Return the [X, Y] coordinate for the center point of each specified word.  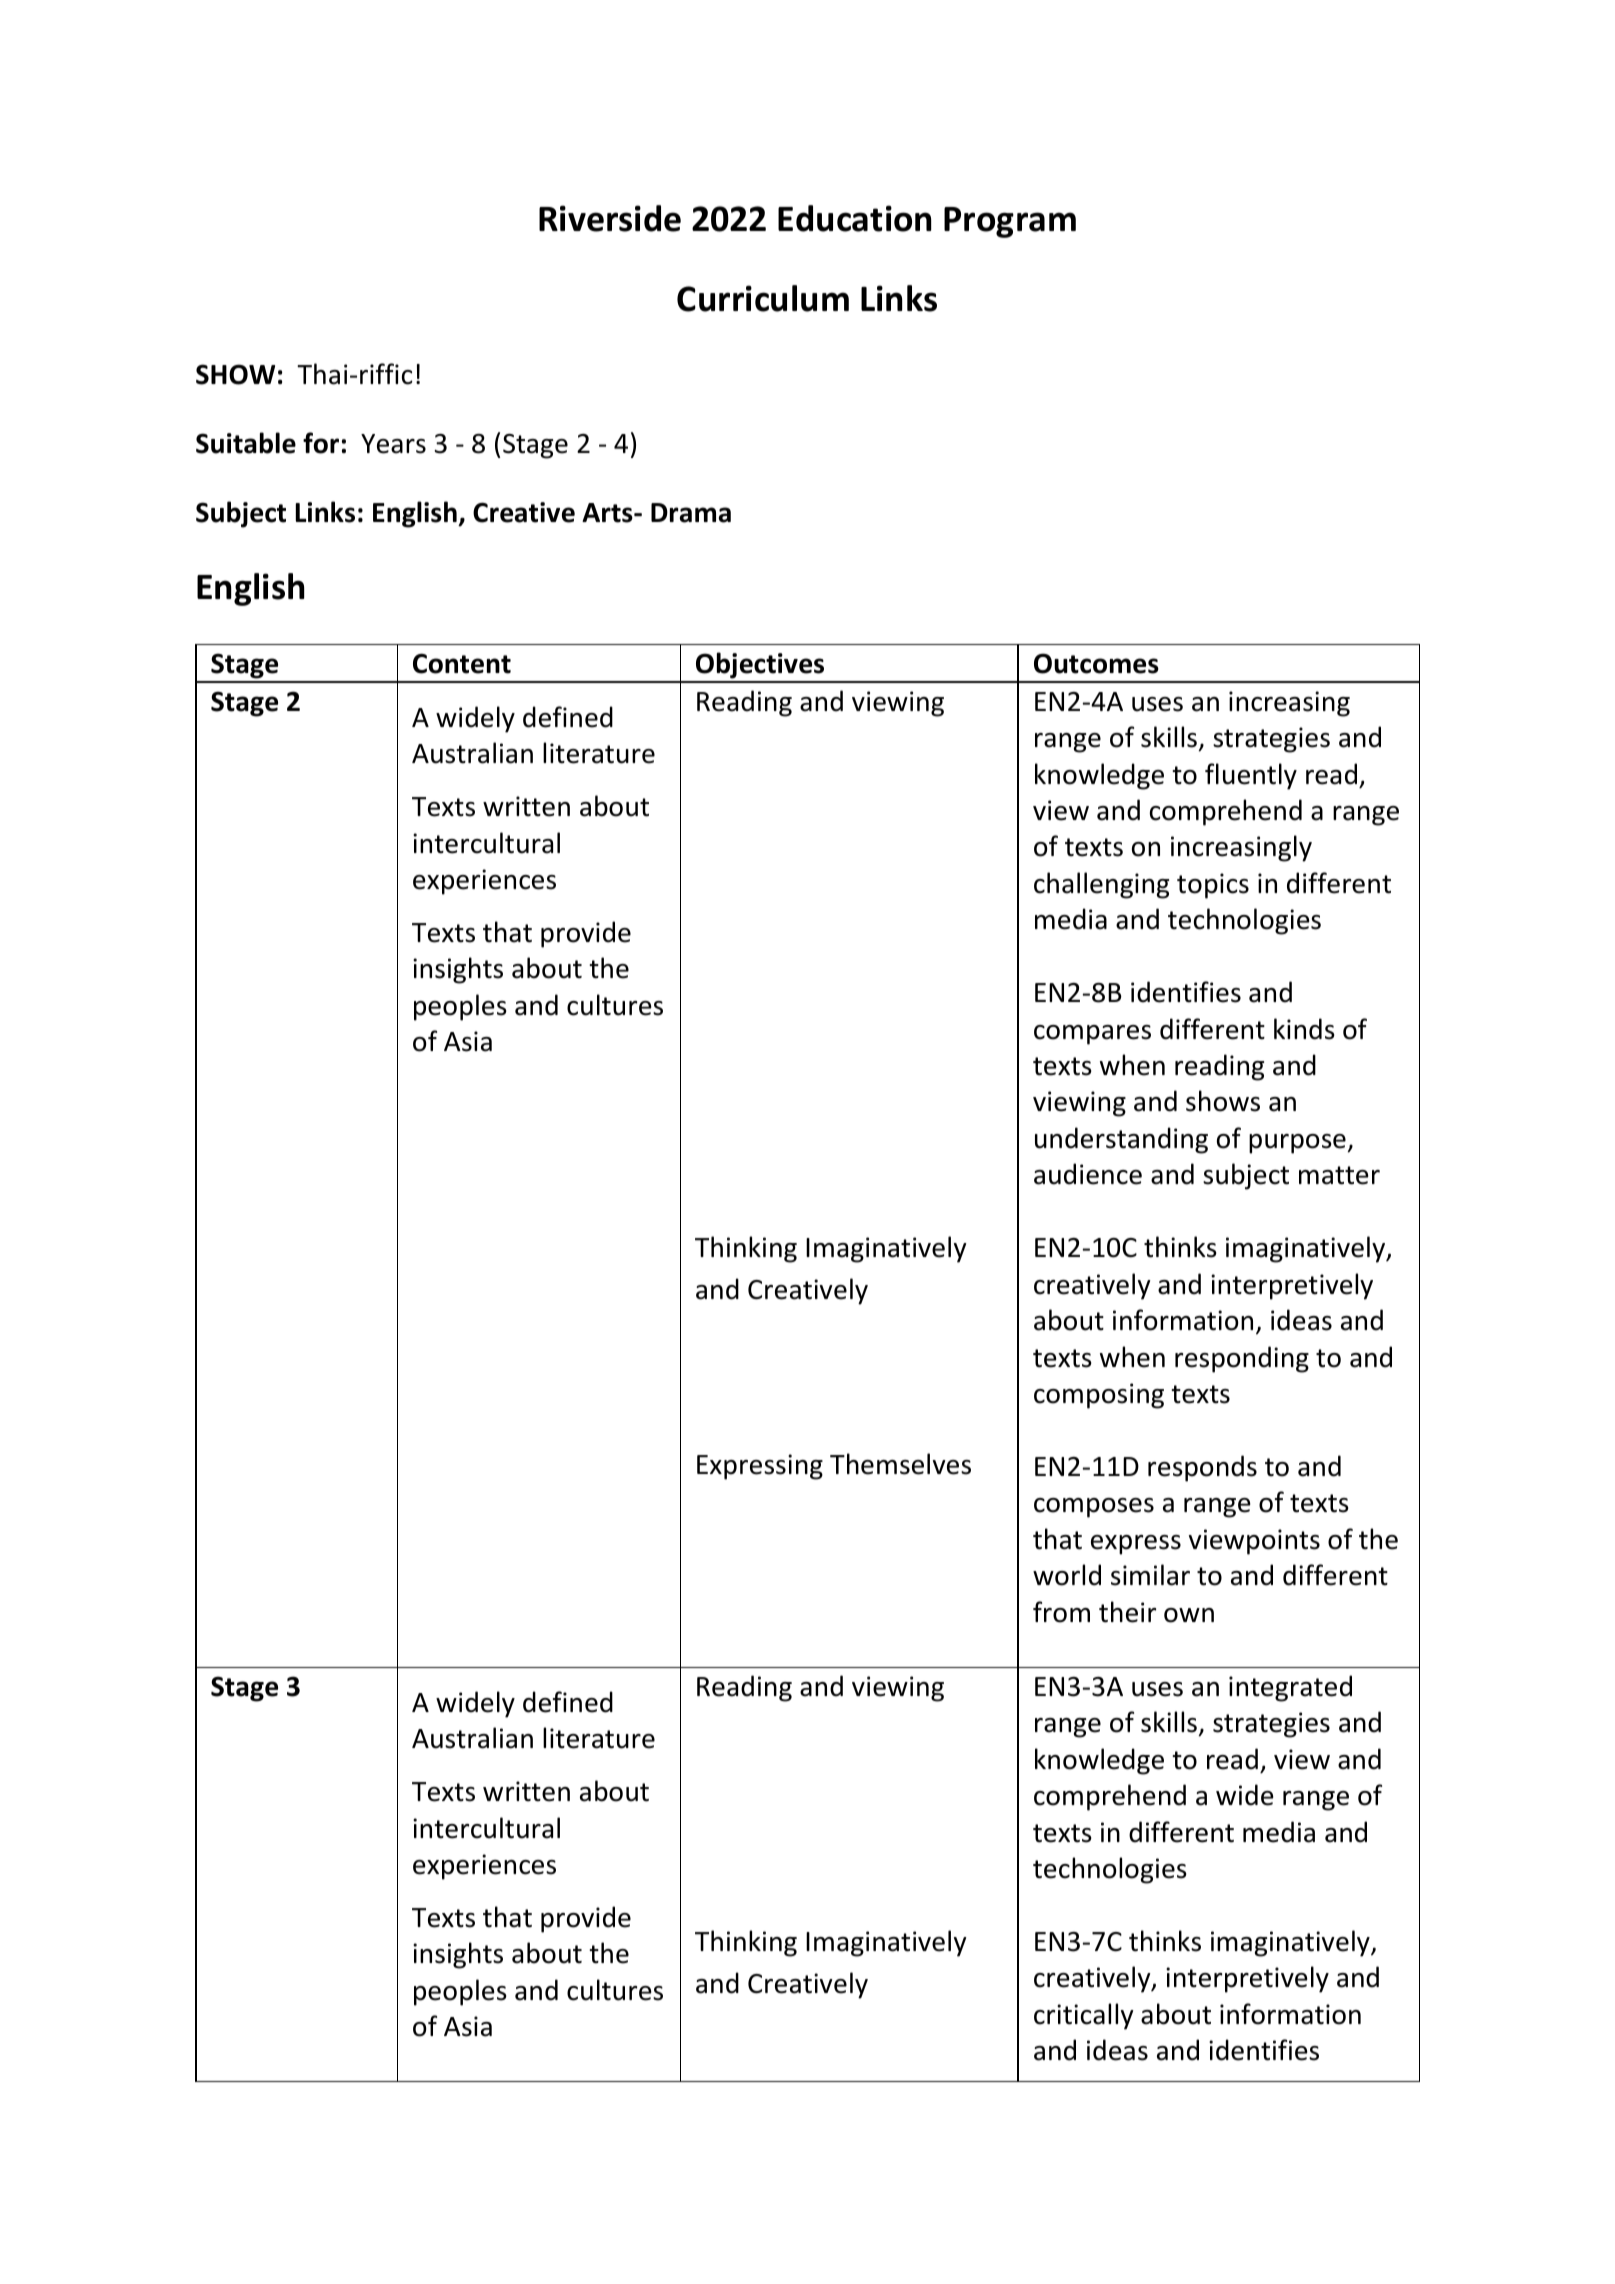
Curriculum [763, 298]
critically [1084, 2016]
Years [393, 444]
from [1061, 1612]
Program [1010, 222]
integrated [1290, 1688]
